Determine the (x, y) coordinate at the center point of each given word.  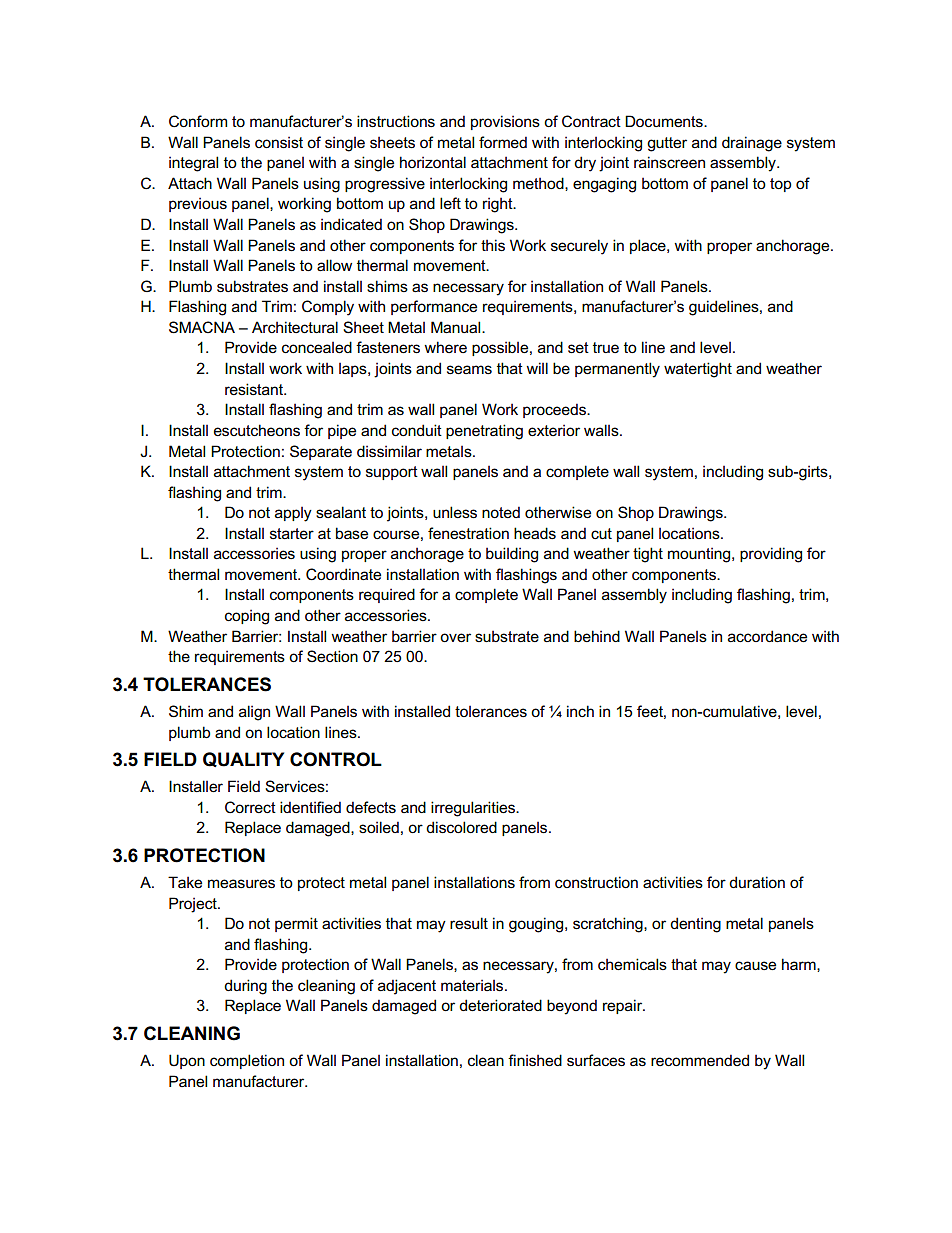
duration (757, 882)
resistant (255, 389)
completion (247, 1061)
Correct (250, 807)
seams (469, 369)
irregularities (474, 809)
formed (503, 142)
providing (771, 555)
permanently (617, 370)
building (512, 555)
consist (279, 142)
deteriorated (500, 1005)
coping (247, 617)
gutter (667, 144)
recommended (700, 1060)
